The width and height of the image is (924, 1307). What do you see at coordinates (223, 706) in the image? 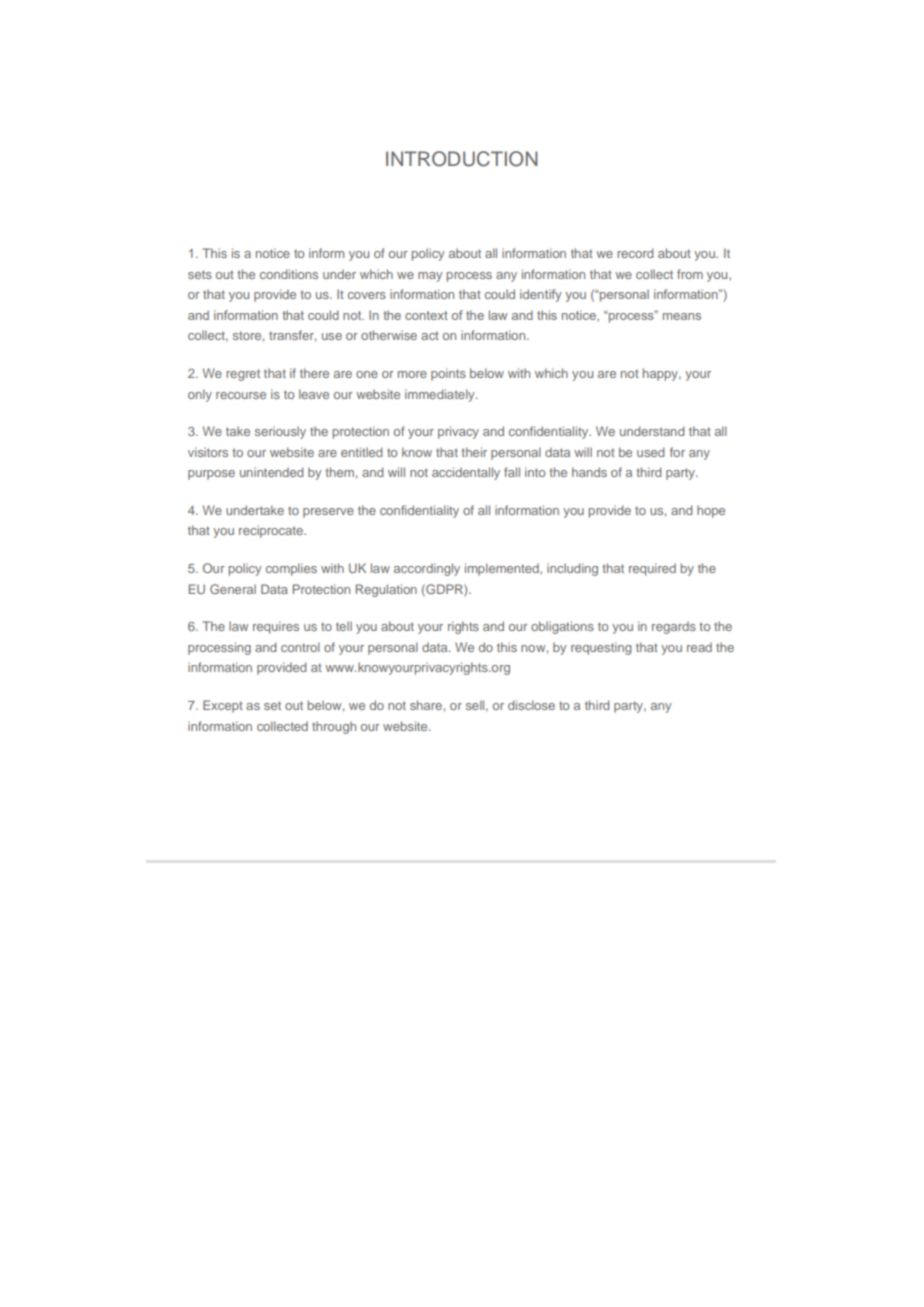
I see `Except` at bounding box center [223, 706].
